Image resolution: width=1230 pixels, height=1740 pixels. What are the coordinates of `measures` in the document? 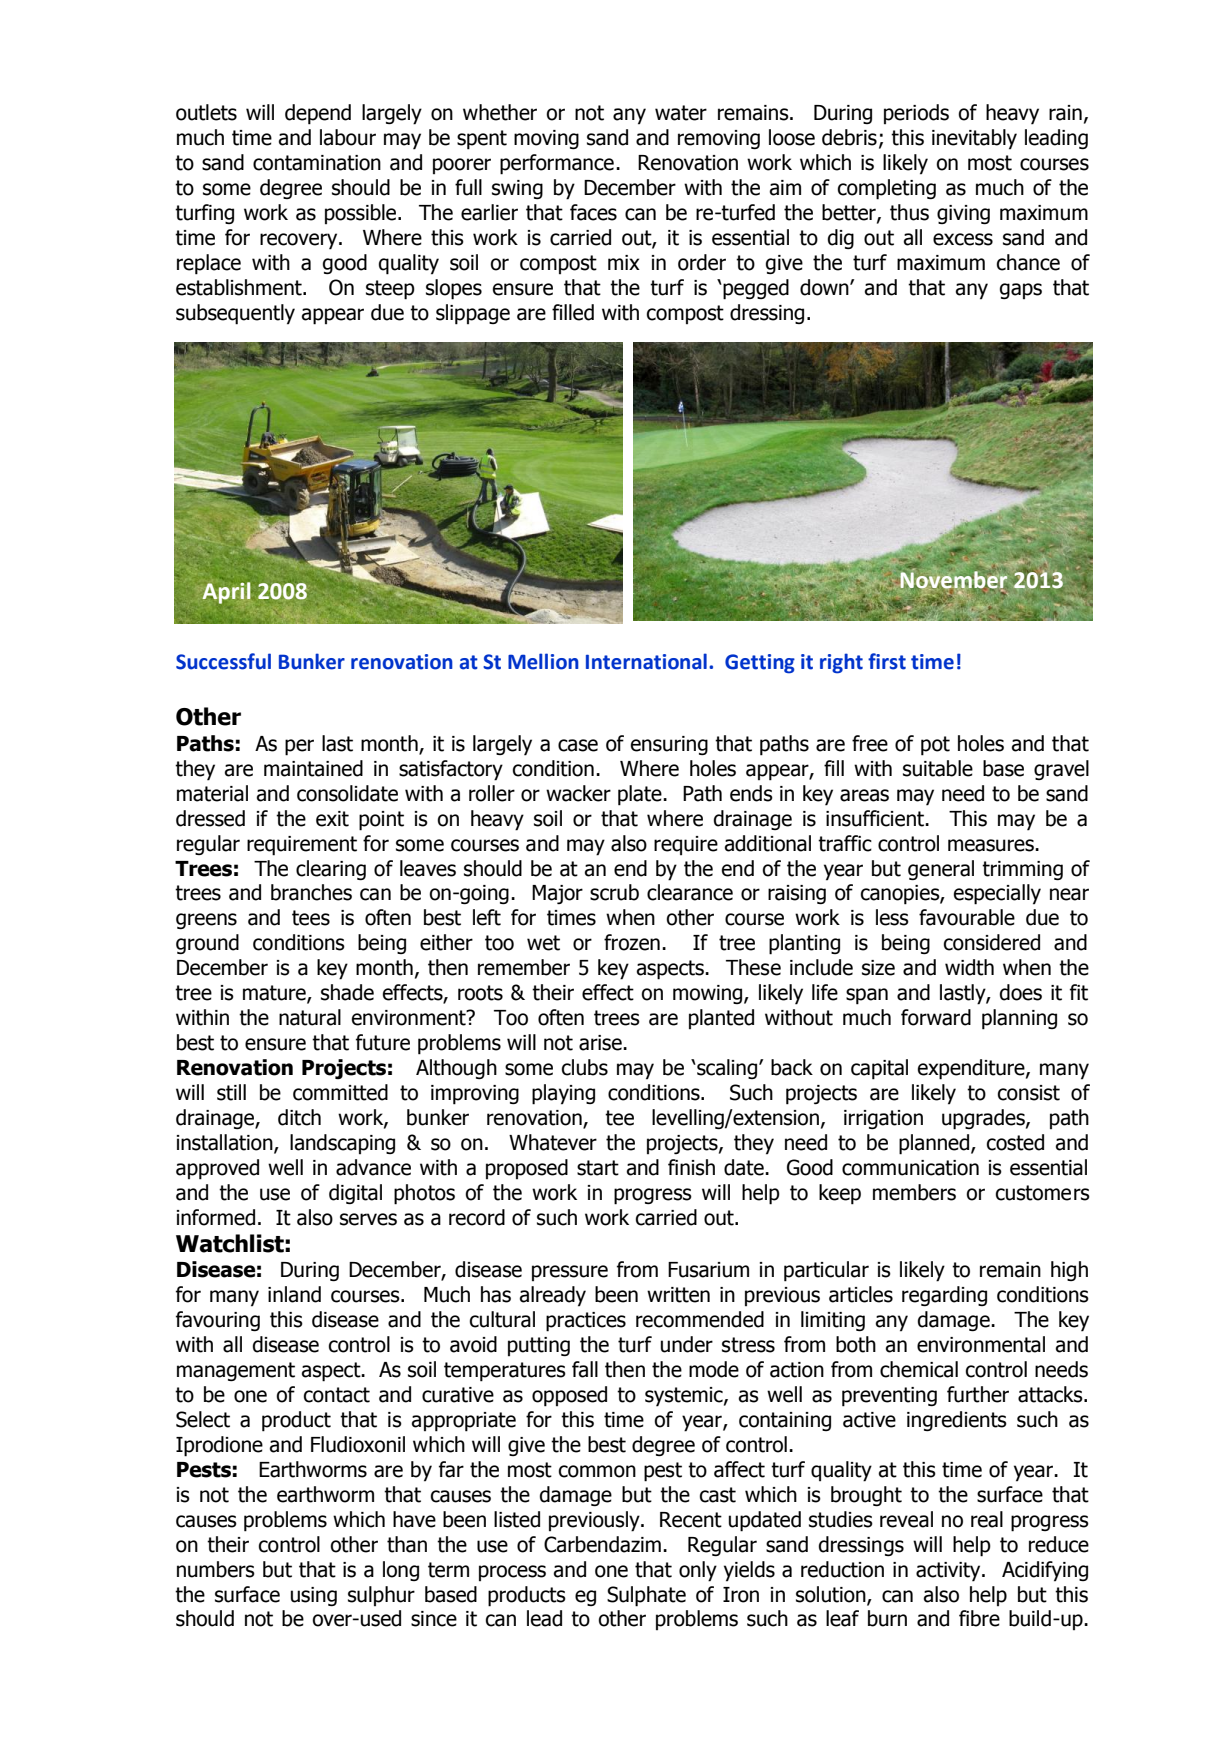 It's located at (992, 845).
